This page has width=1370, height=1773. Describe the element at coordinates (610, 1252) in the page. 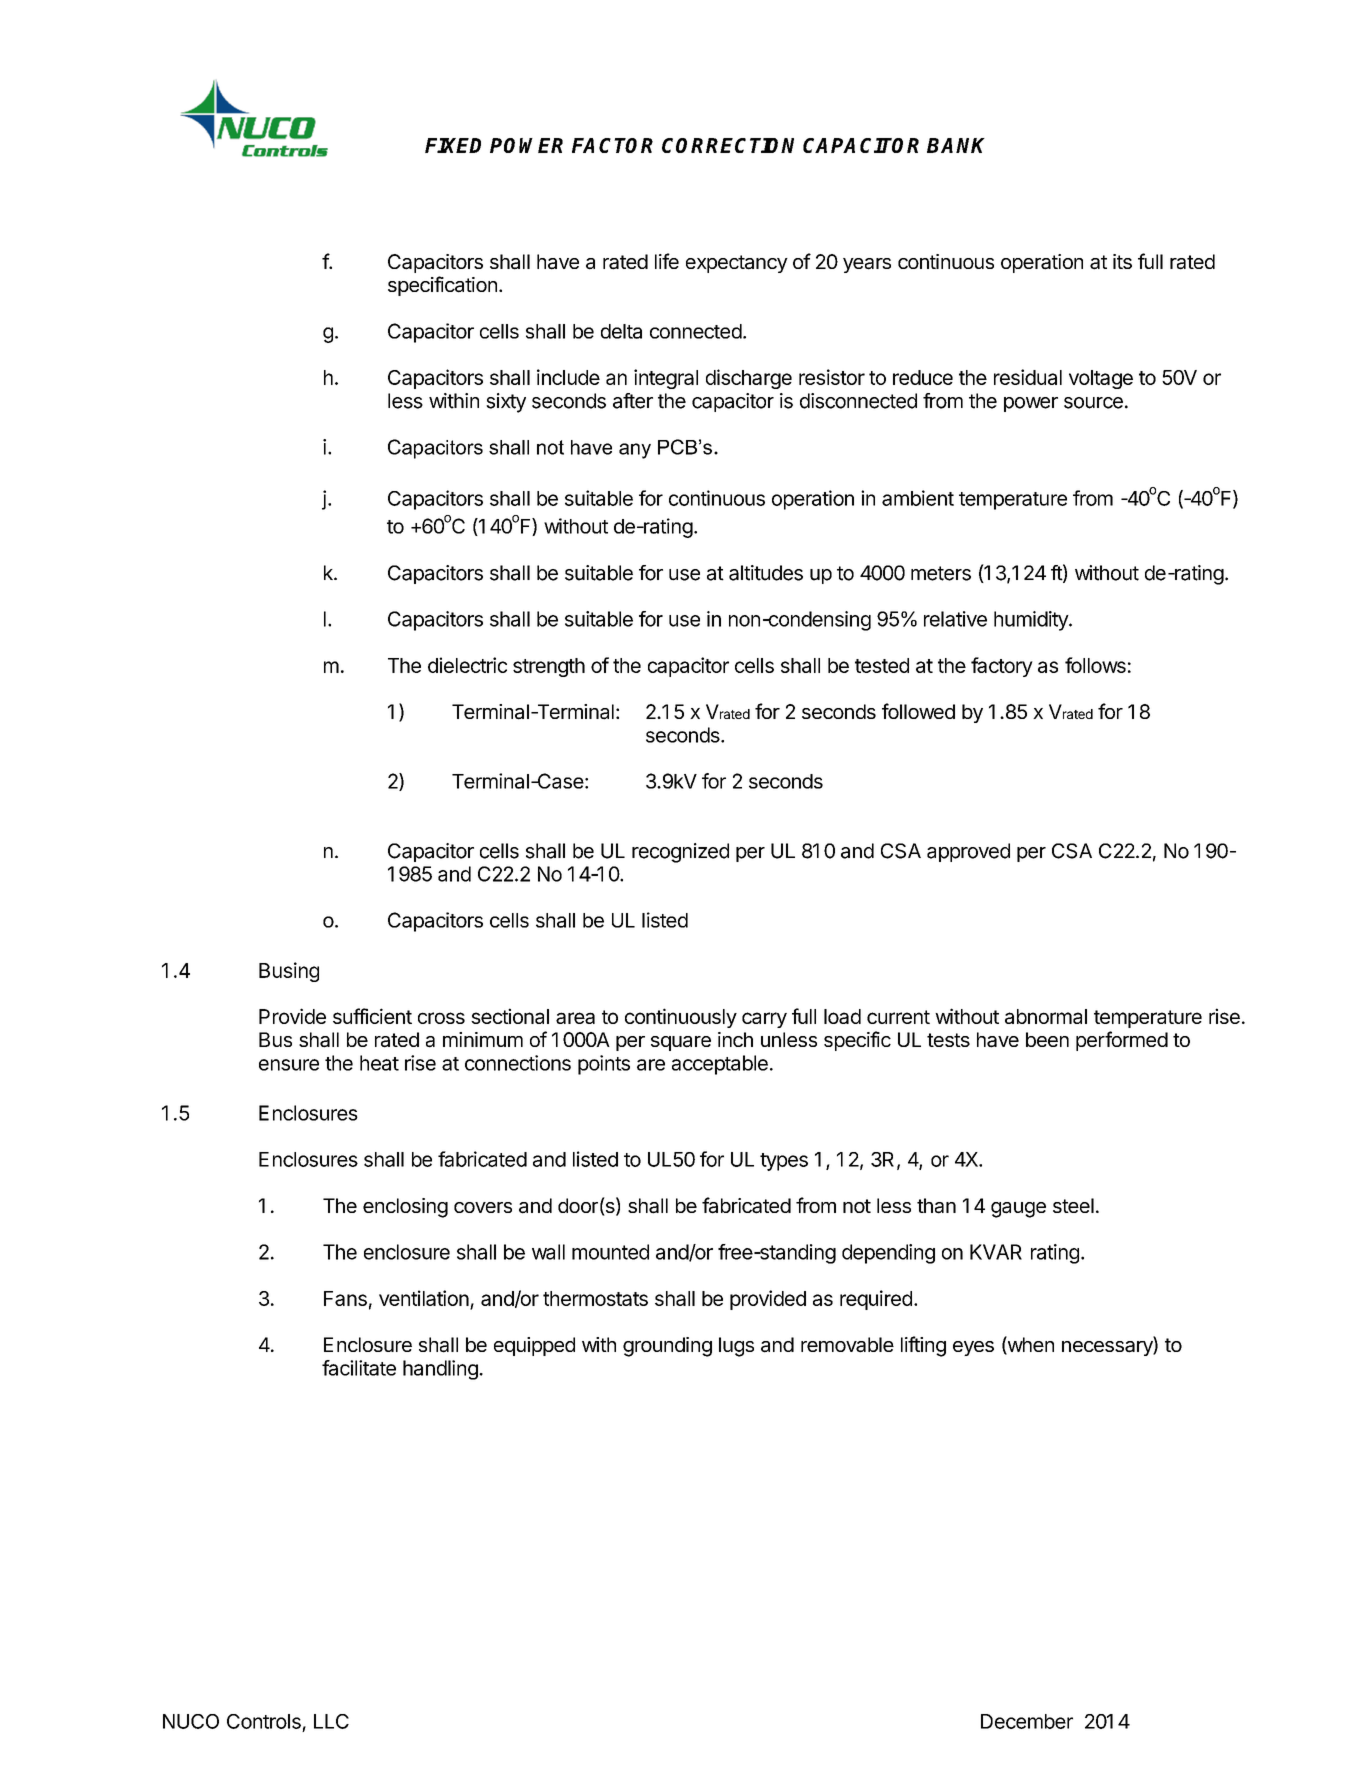

I see `mounted` at that location.
